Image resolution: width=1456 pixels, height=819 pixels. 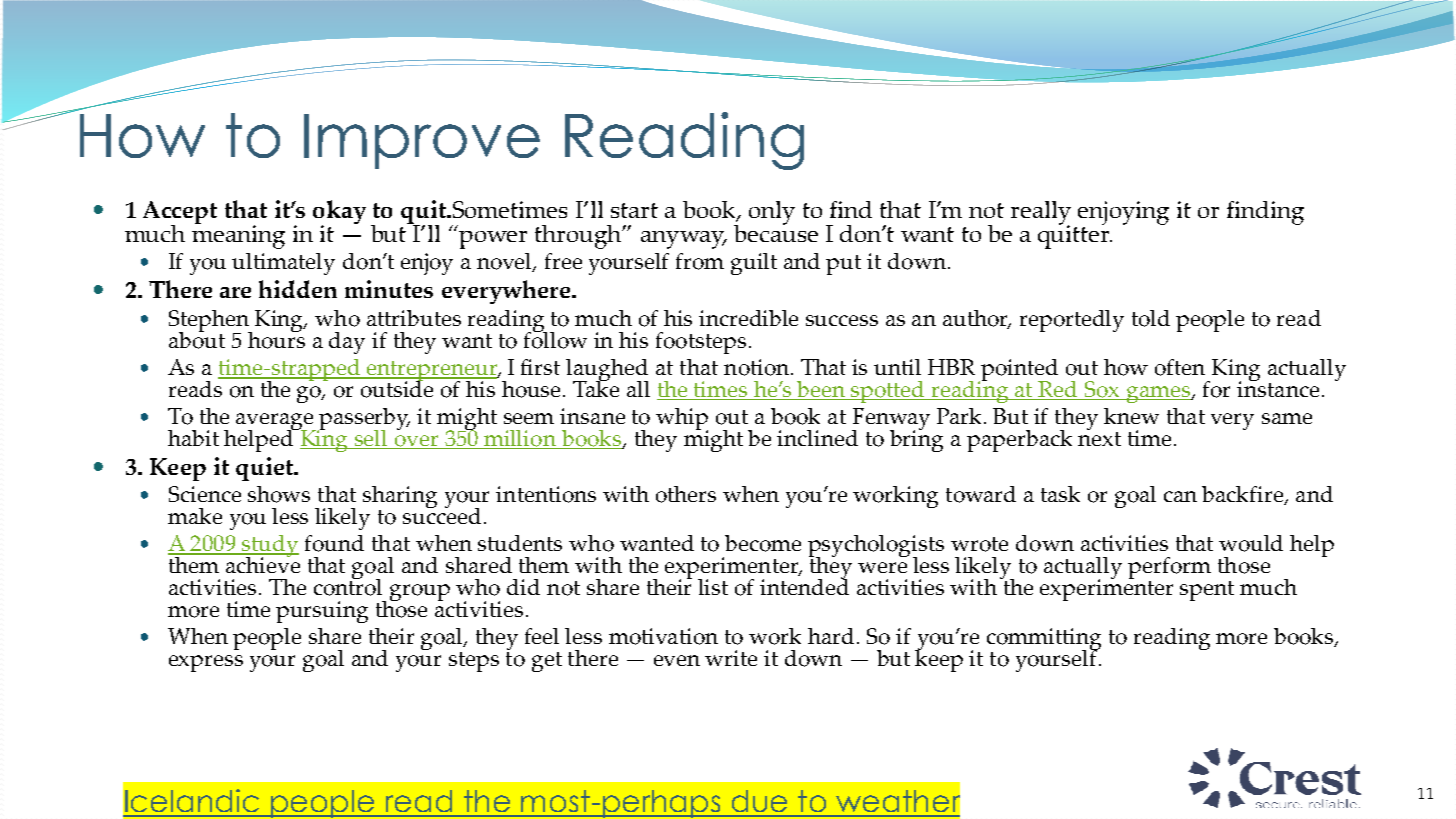 What do you see at coordinates (1044, 640) in the image?
I see `committing` at bounding box center [1044, 640].
